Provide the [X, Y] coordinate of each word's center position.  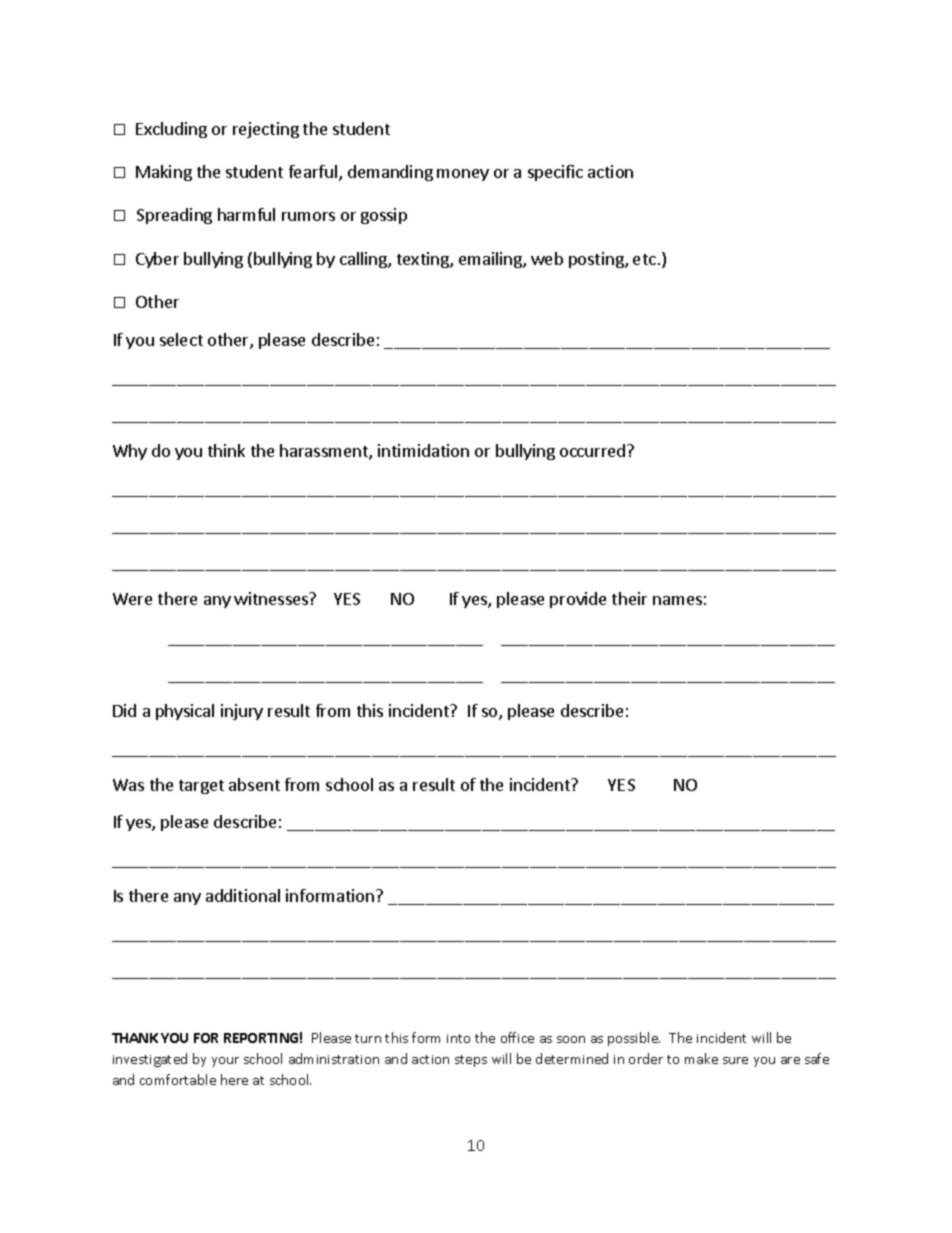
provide [578, 600]
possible [634, 1039]
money [463, 175]
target [201, 787]
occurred [594, 450]
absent [254, 784]
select [181, 339]
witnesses [272, 598]
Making [164, 173]
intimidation [423, 450]
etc [644, 259]
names [677, 600]
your [225, 1062]
